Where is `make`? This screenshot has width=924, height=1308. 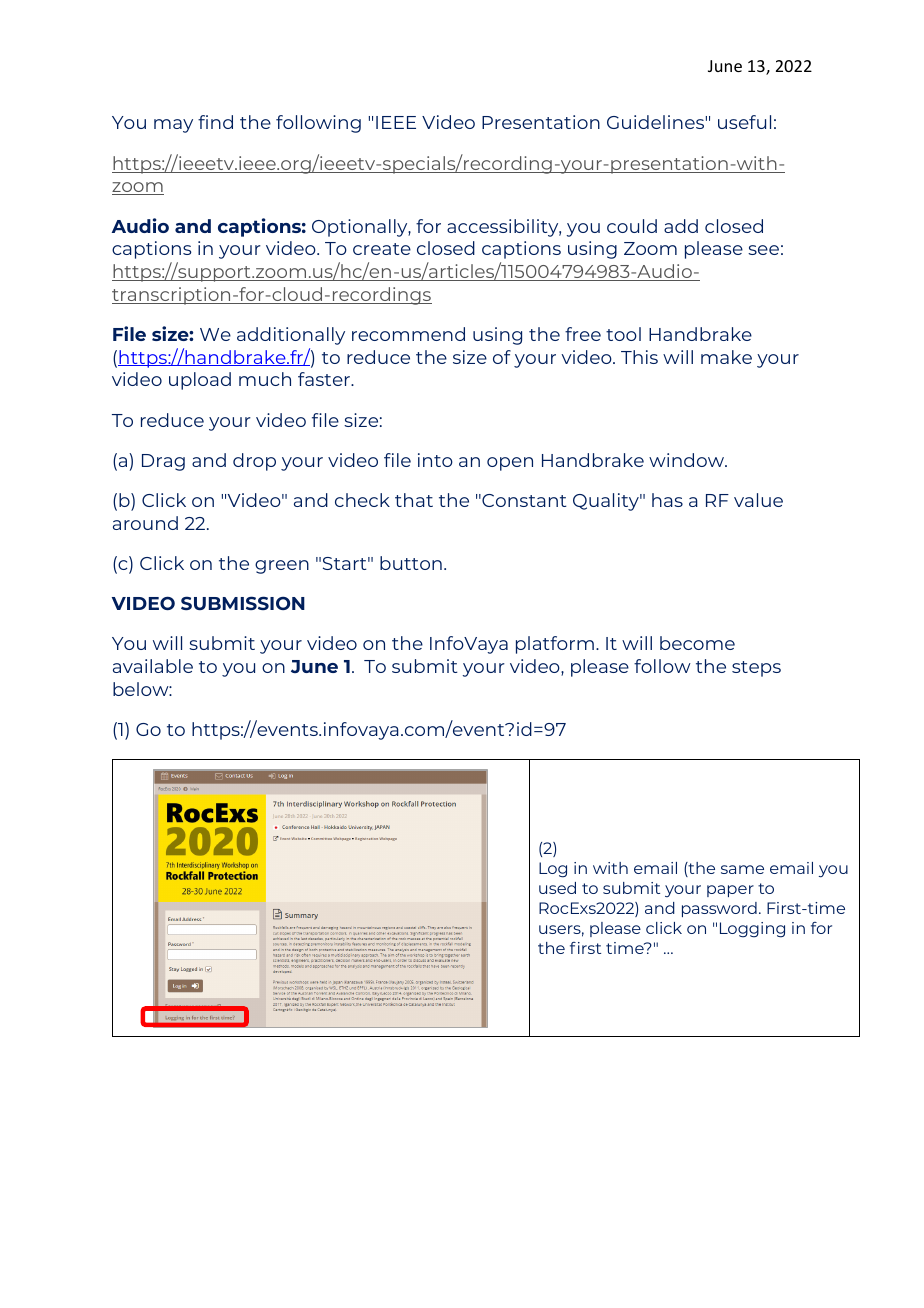 make is located at coordinates (726, 357).
